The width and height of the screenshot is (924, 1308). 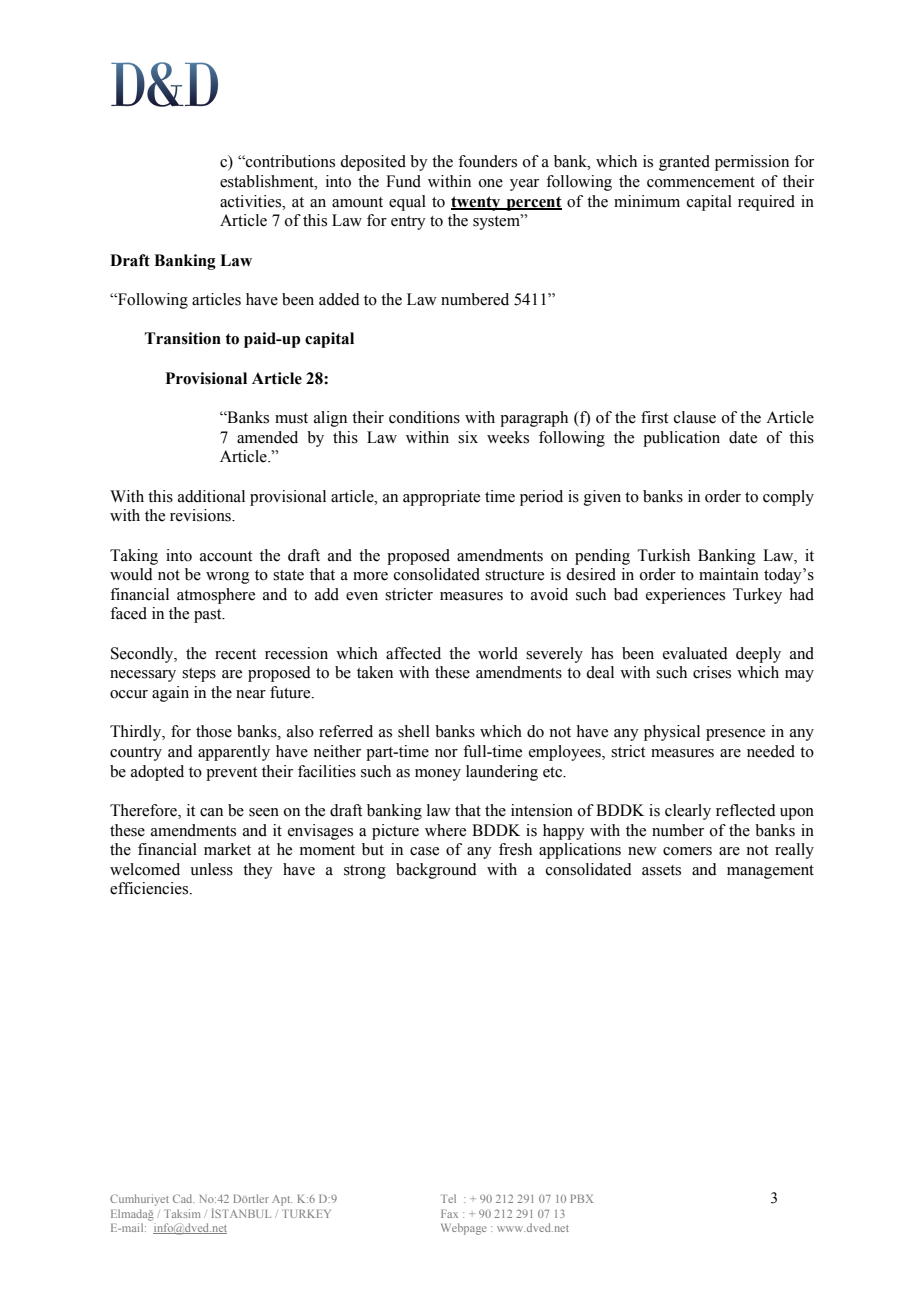 I want to click on contributions, so click(x=289, y=161).
